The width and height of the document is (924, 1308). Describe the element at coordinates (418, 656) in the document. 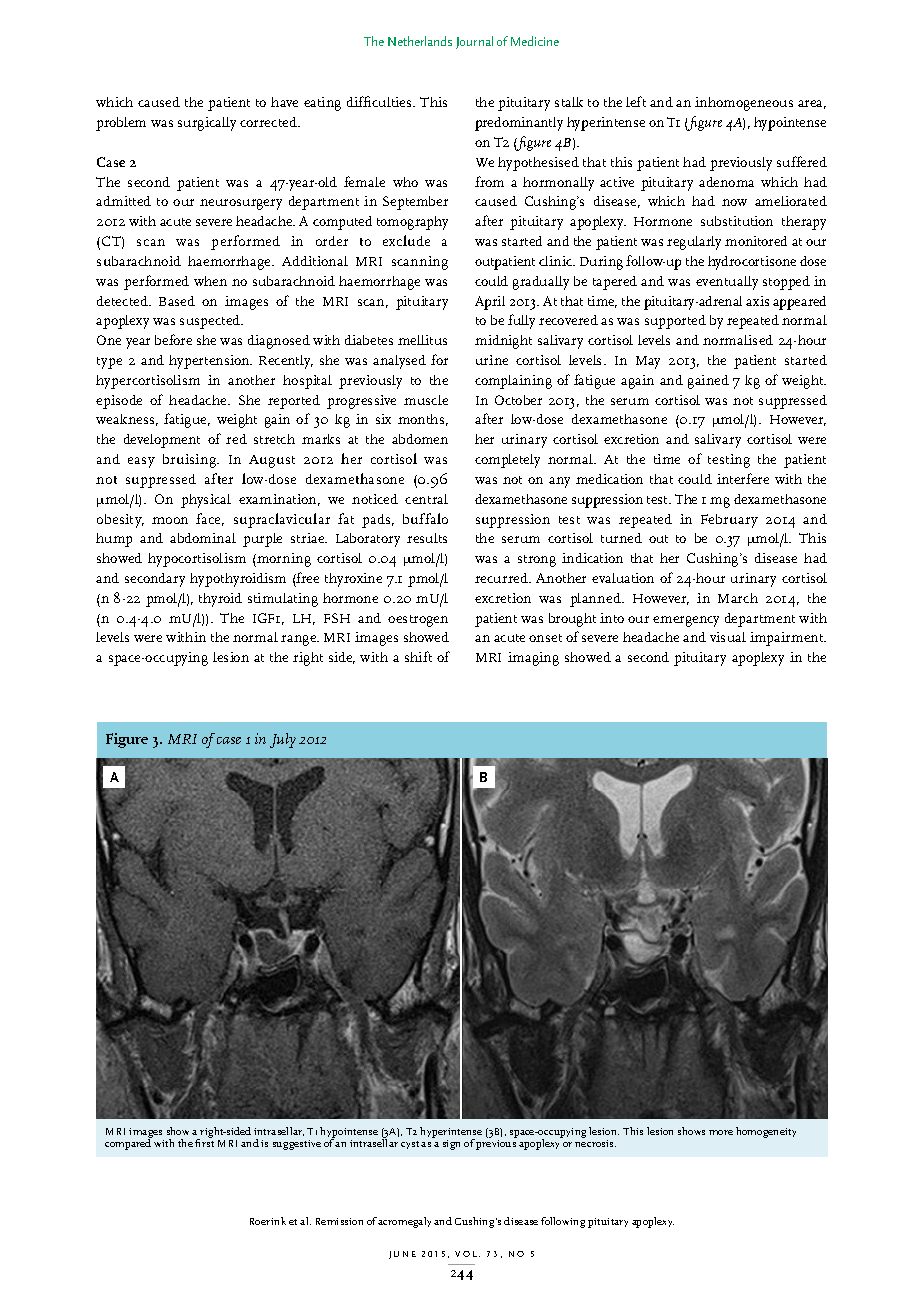

I see `shift` at that location.
